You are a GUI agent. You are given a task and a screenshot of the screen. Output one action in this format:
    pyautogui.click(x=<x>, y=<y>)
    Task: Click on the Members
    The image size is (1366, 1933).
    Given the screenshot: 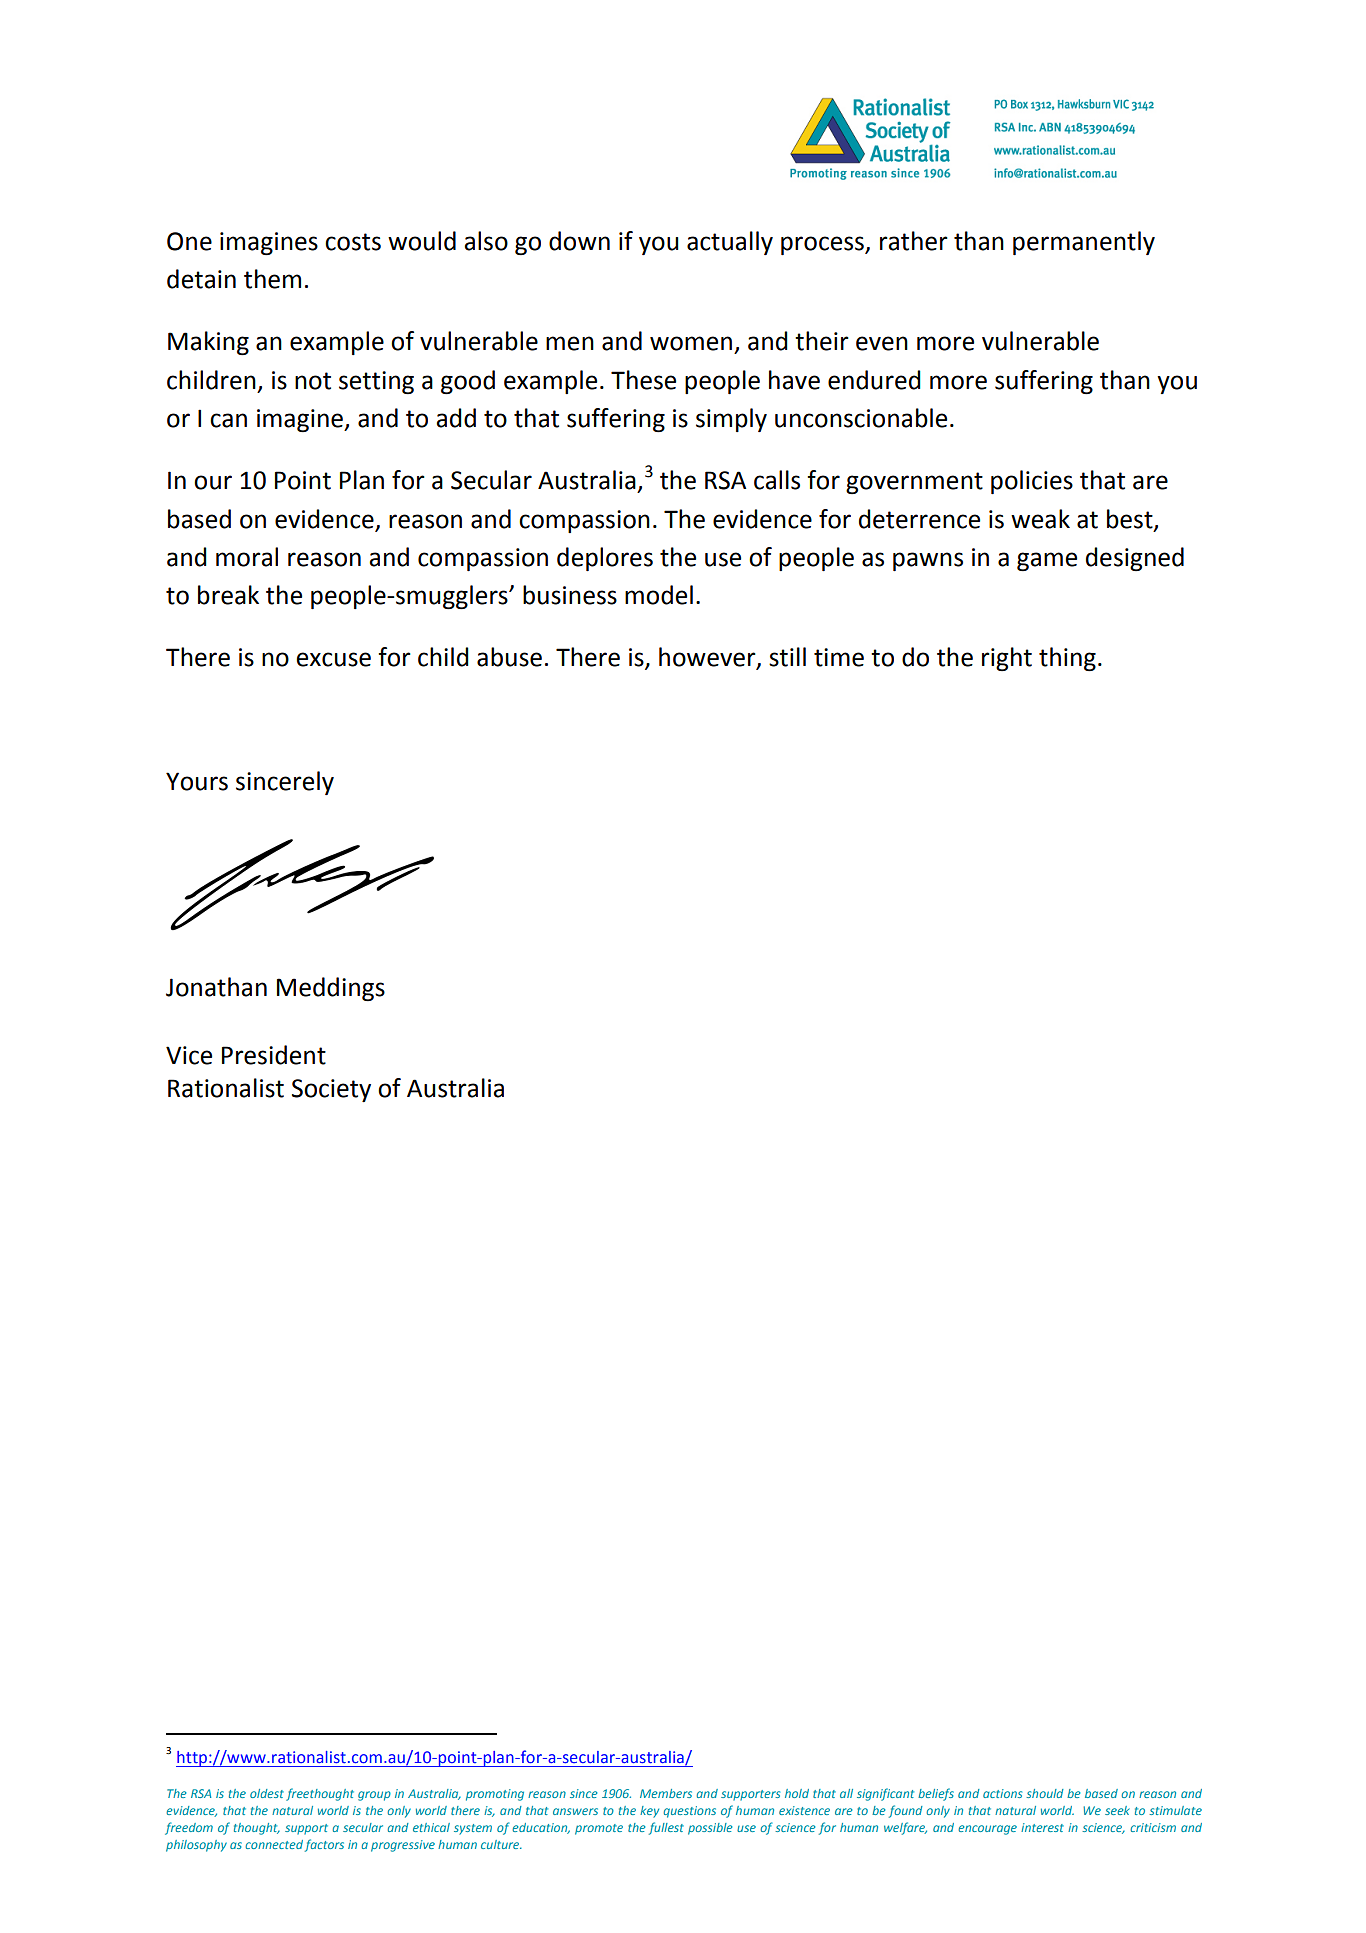 What is the action you would take?
    pyautogui.click(x=666, y=1793)
